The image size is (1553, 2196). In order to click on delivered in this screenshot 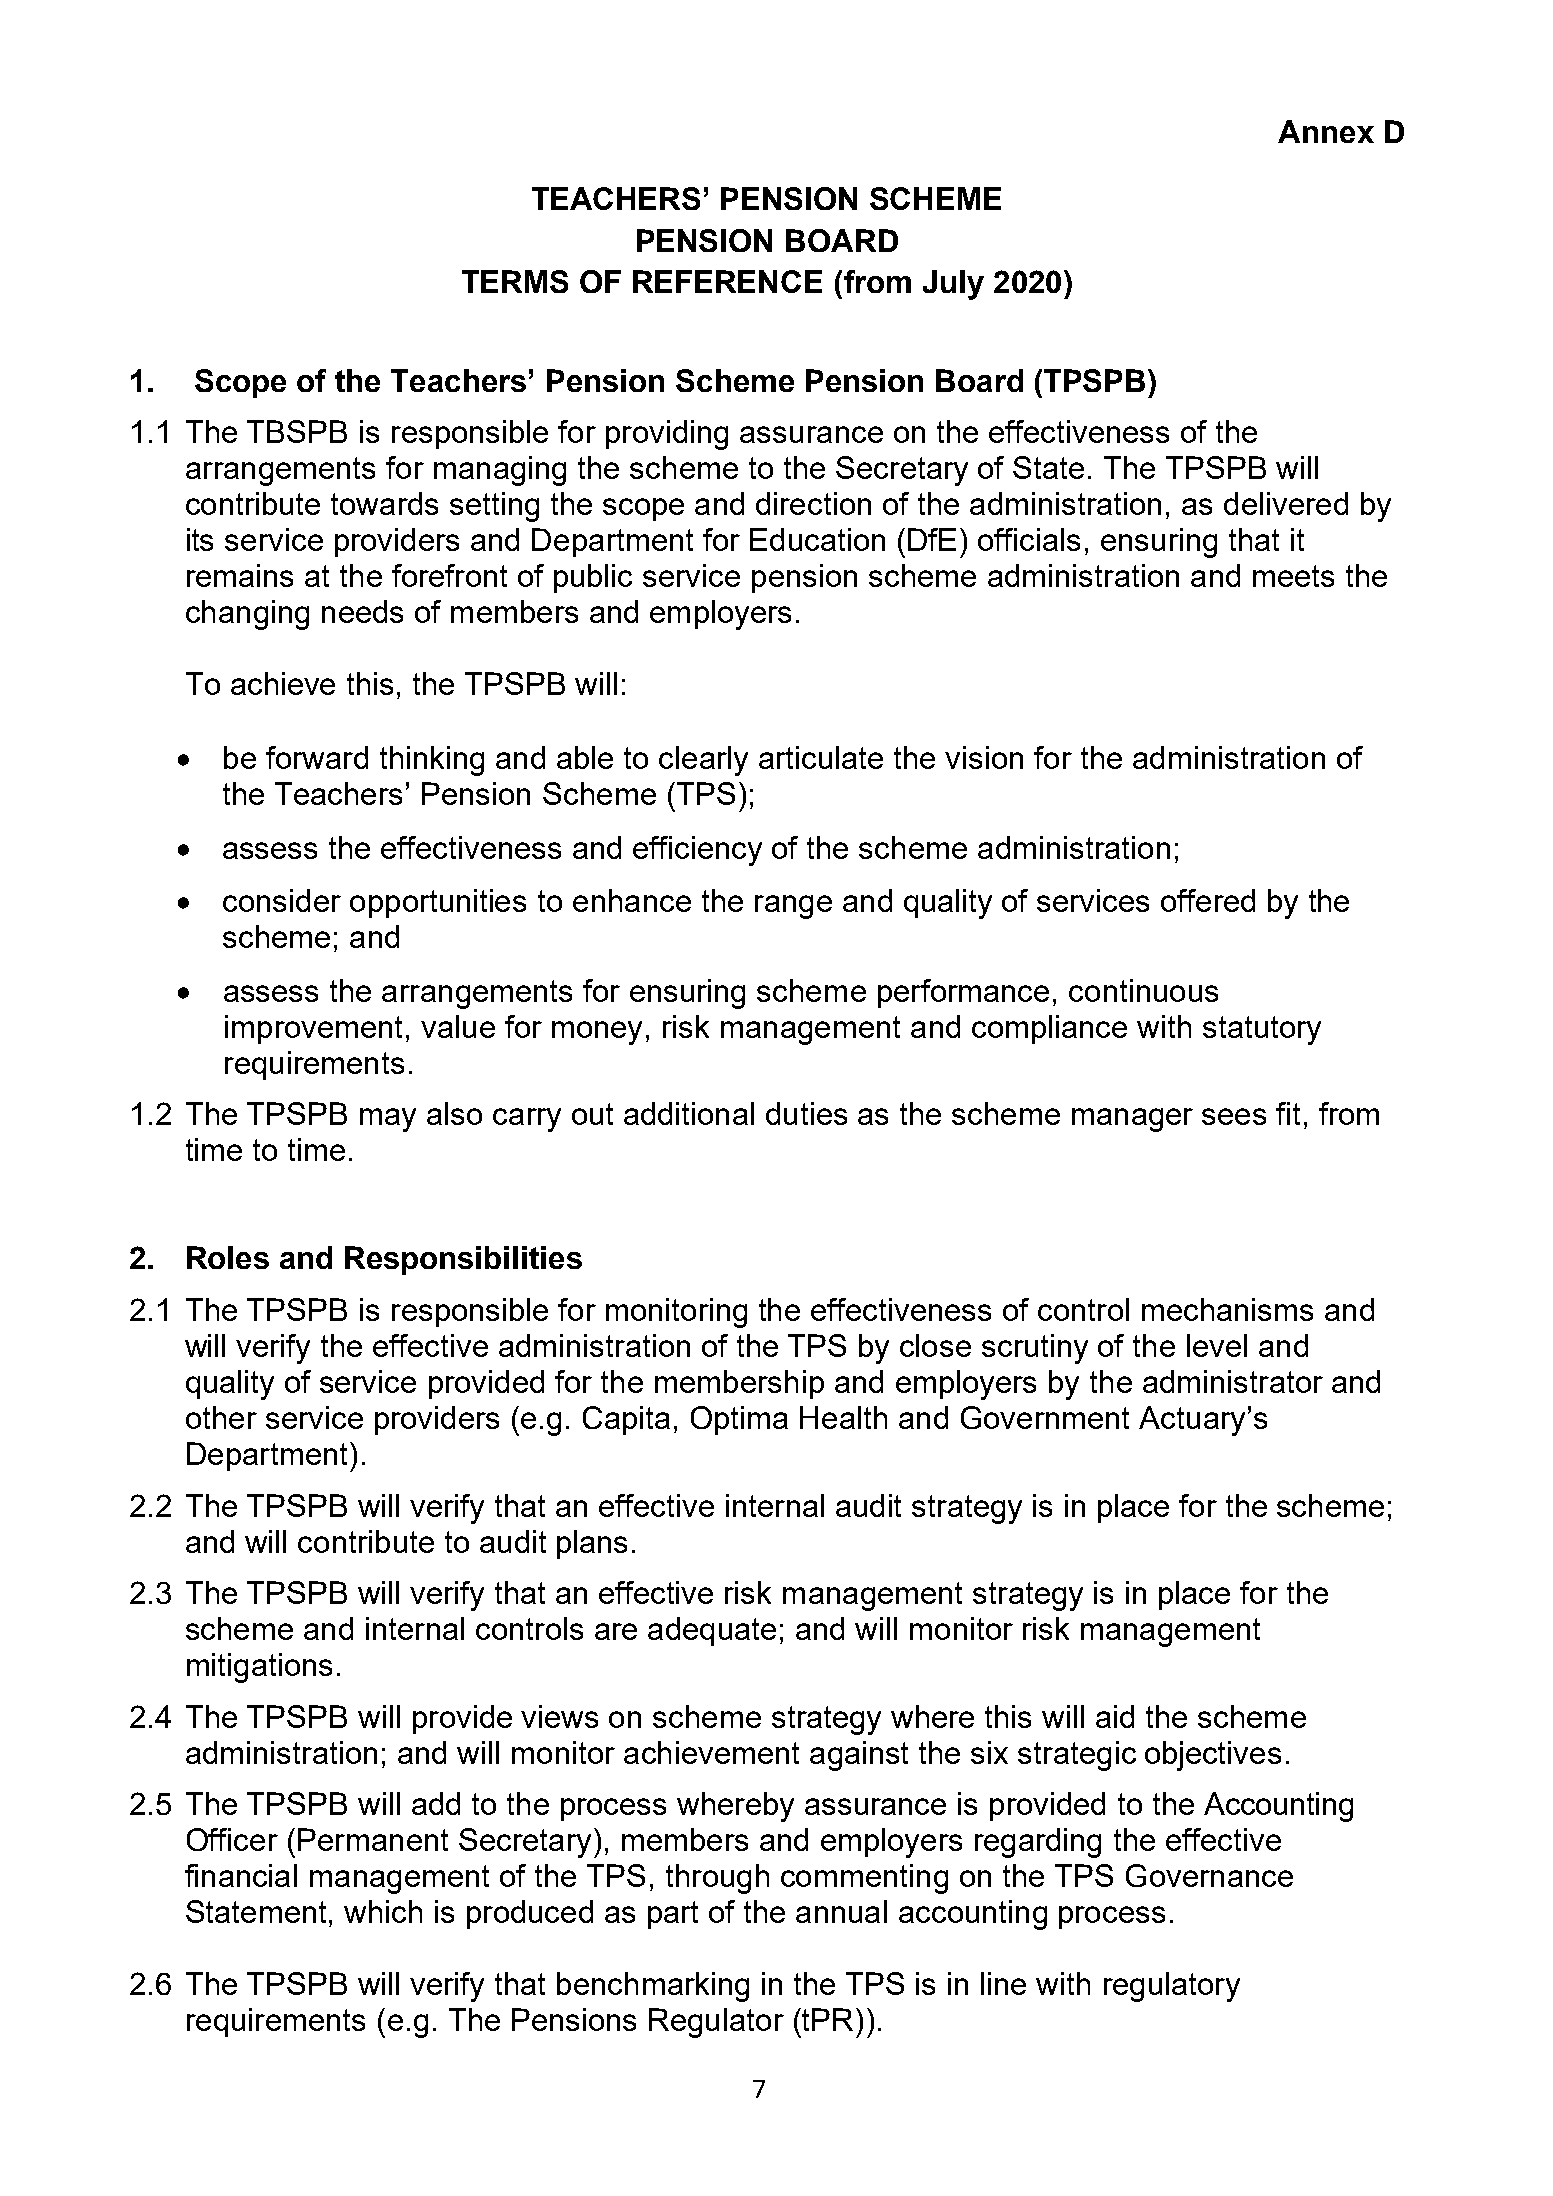, I will do `click(1286, 503)`.
